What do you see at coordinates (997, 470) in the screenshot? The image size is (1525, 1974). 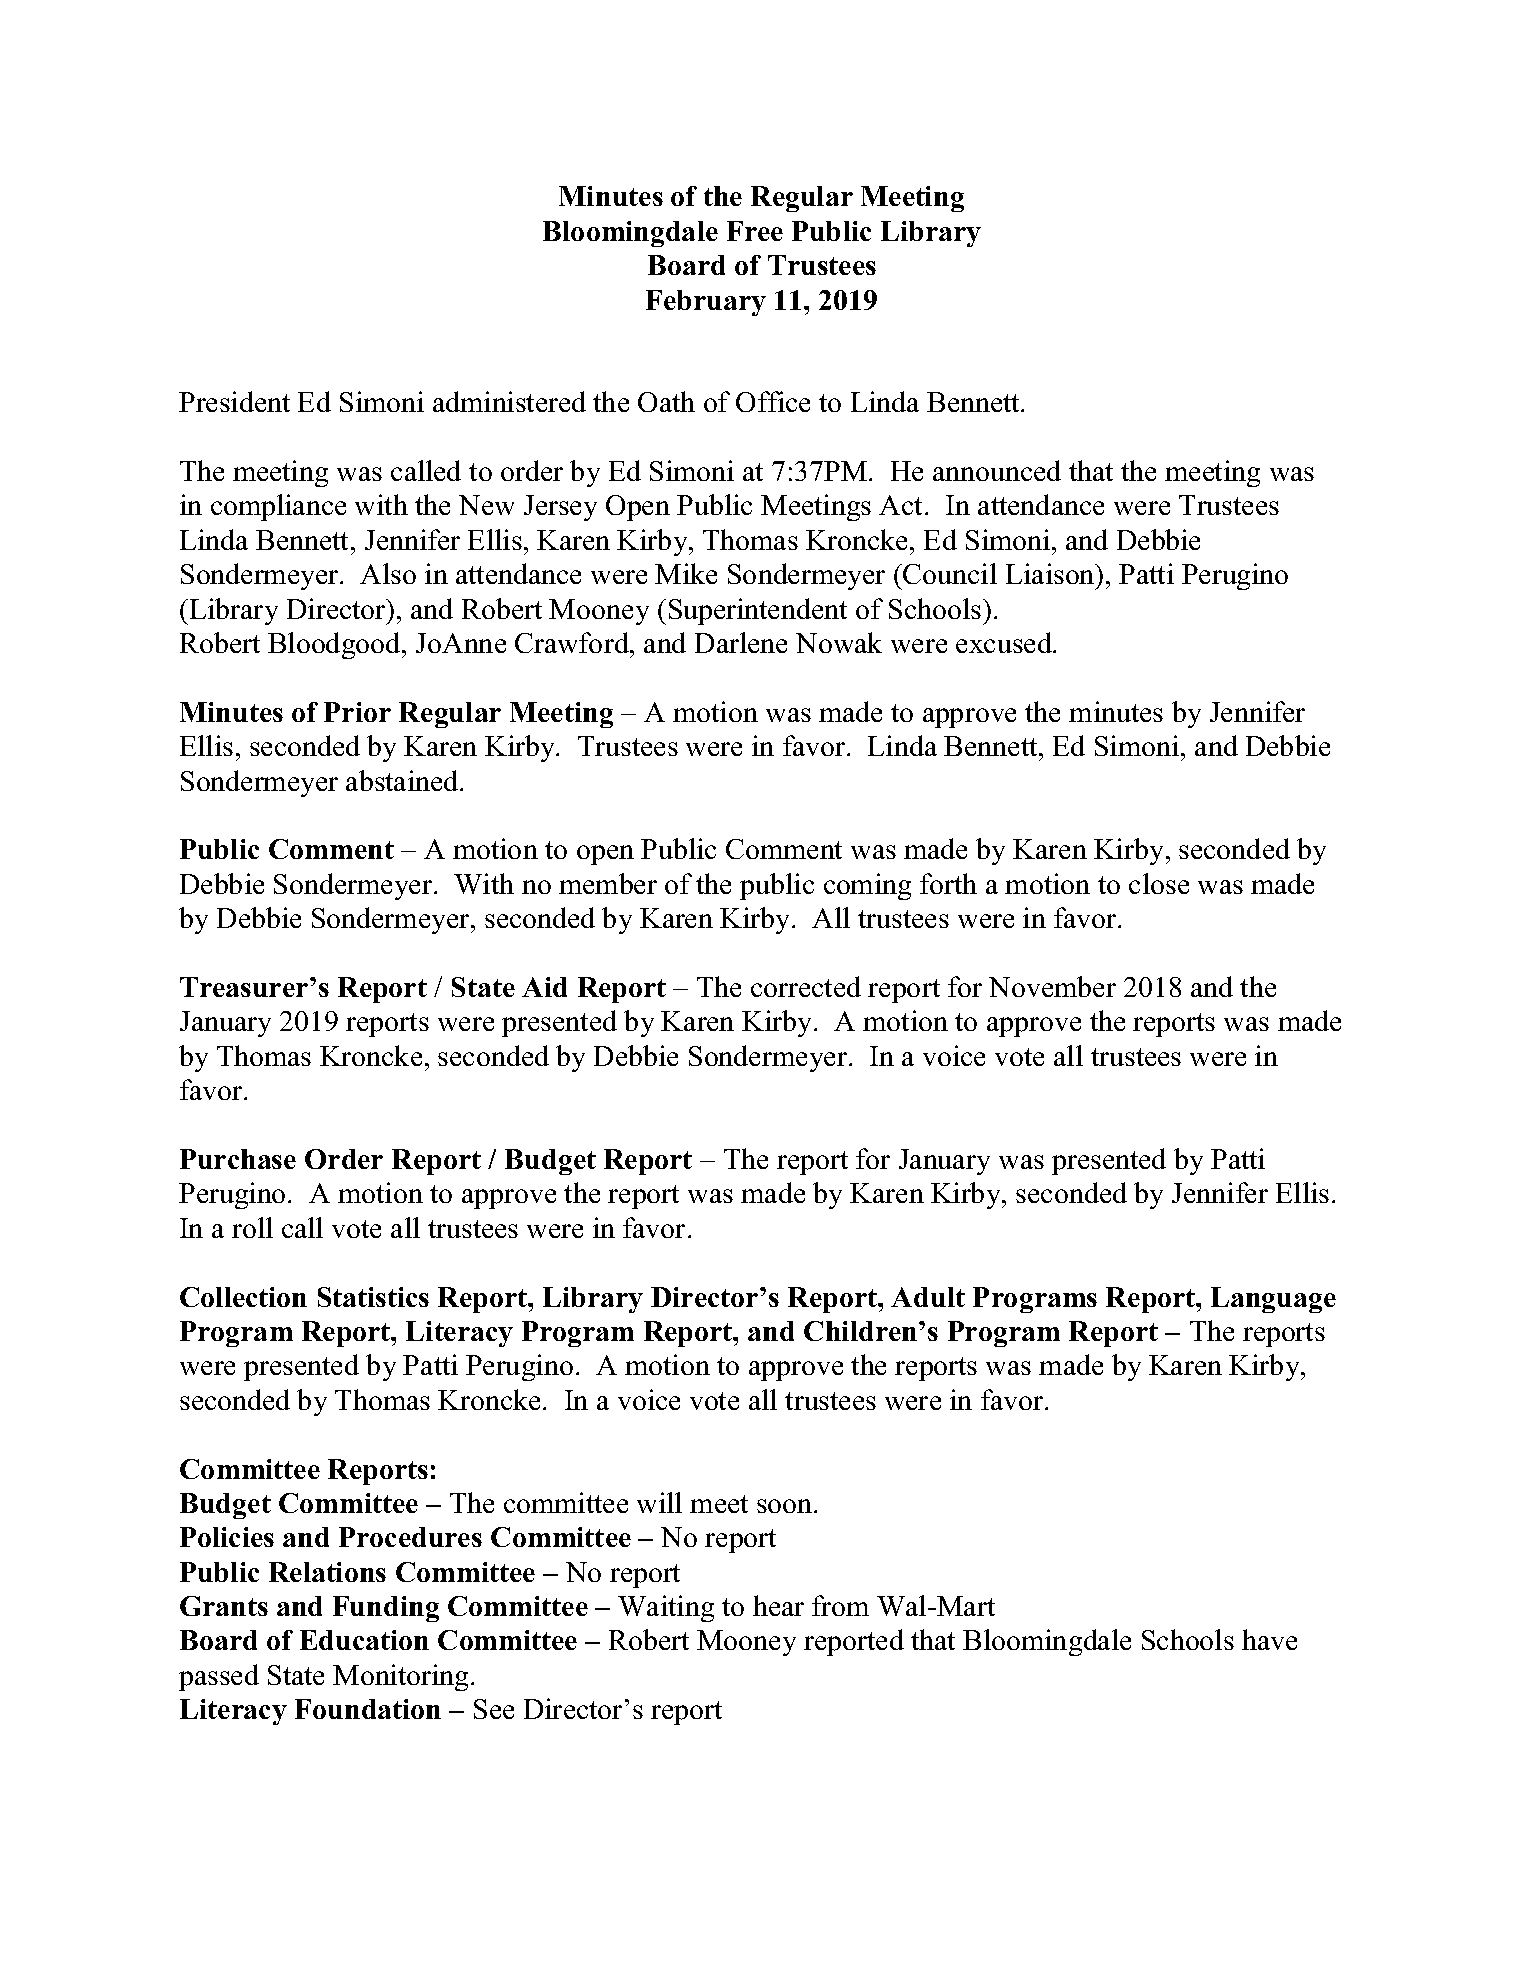 I see `announced` at bounding box center [997, 470].
